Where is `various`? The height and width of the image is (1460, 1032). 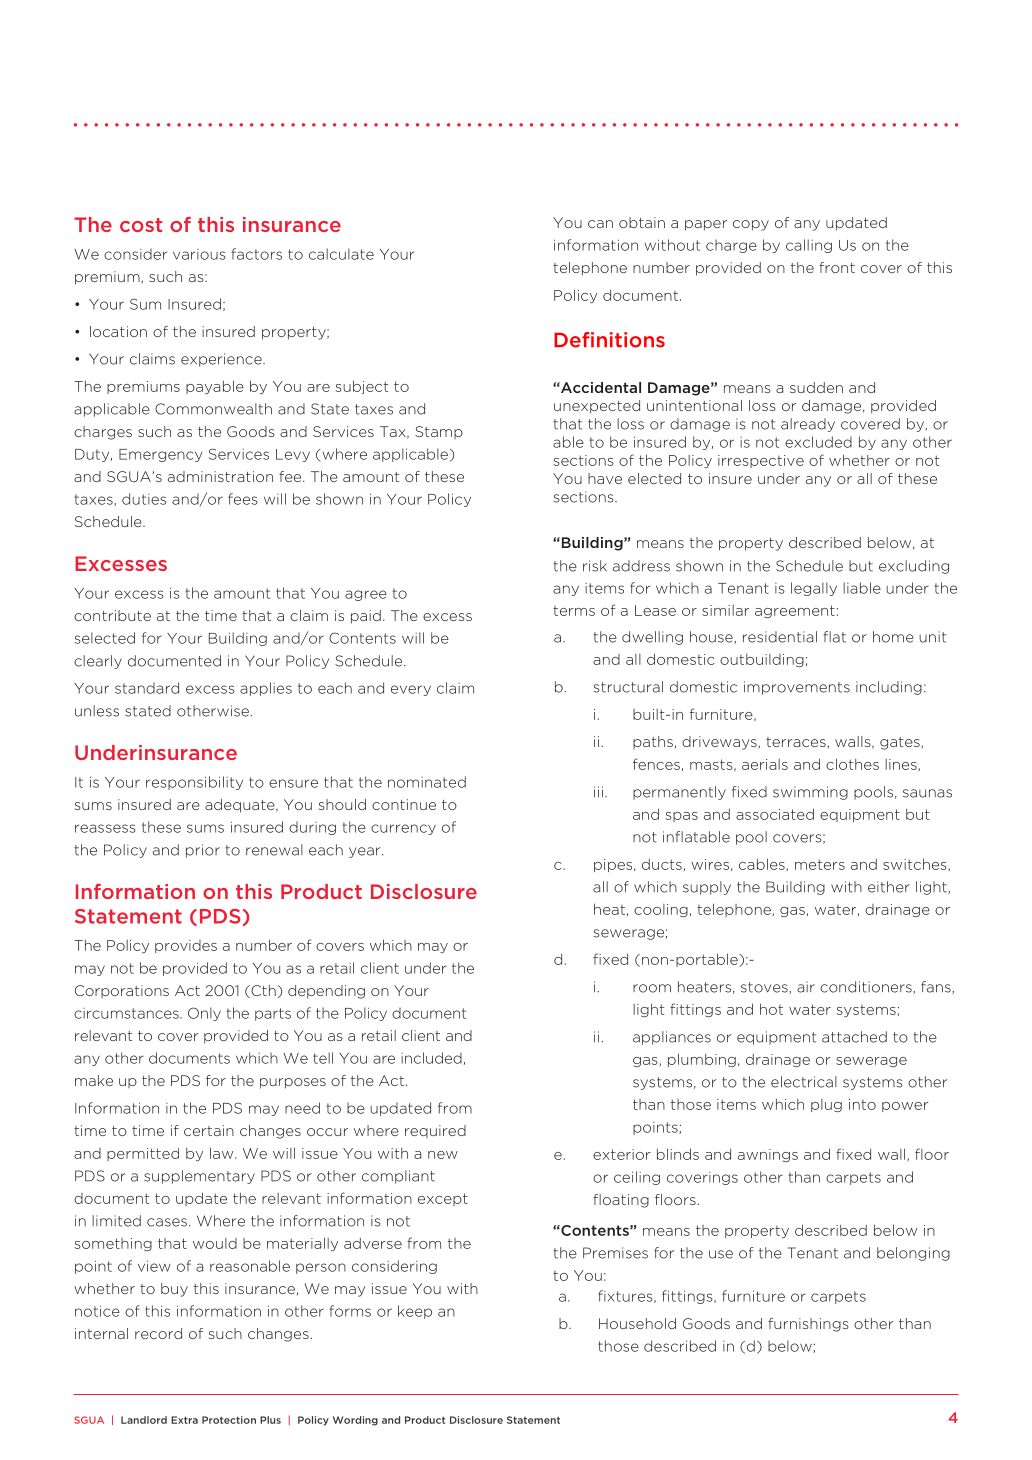 various is located at coordinates (199, 254).
